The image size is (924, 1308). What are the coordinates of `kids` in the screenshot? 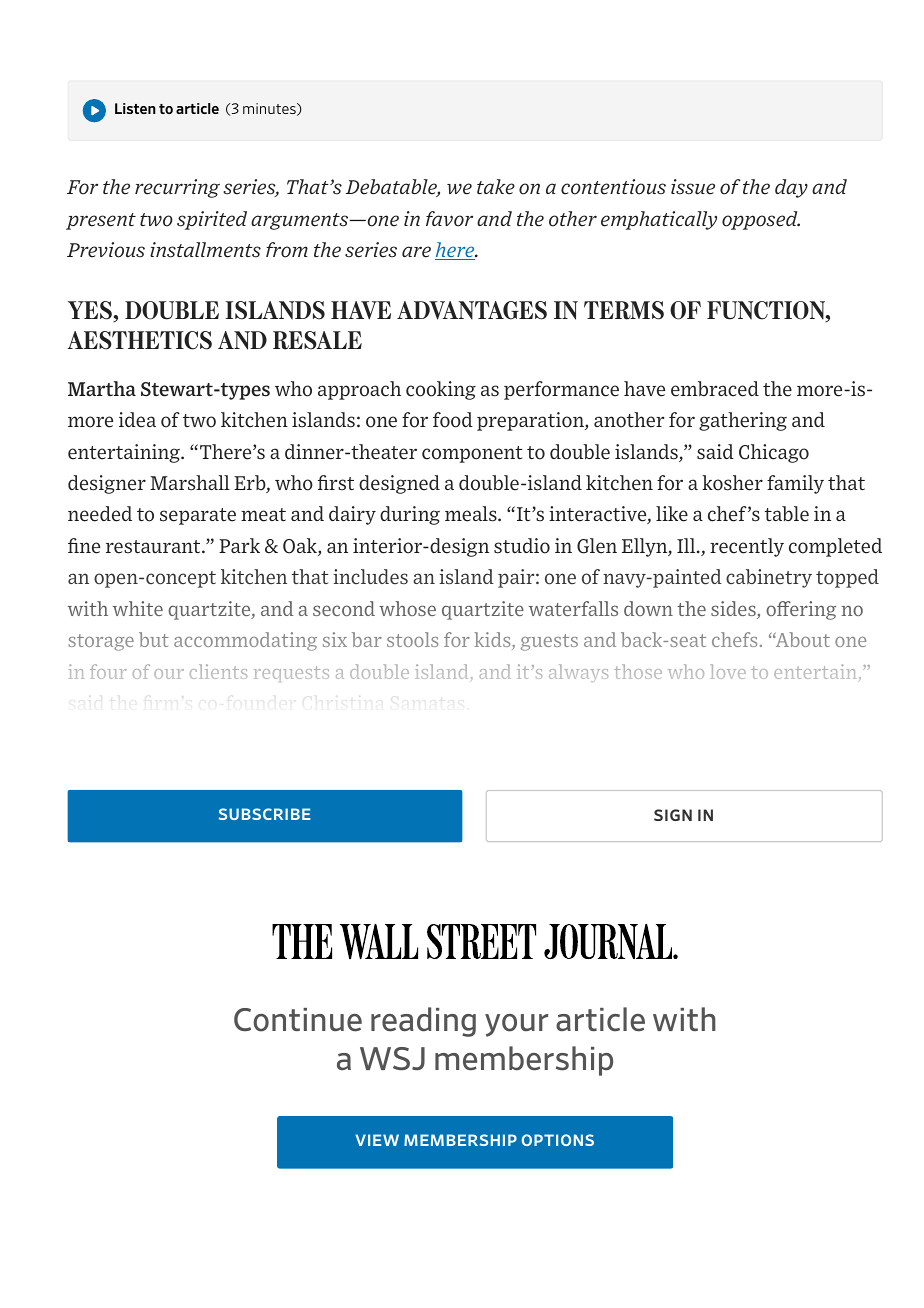 It's located at (493, 641).
